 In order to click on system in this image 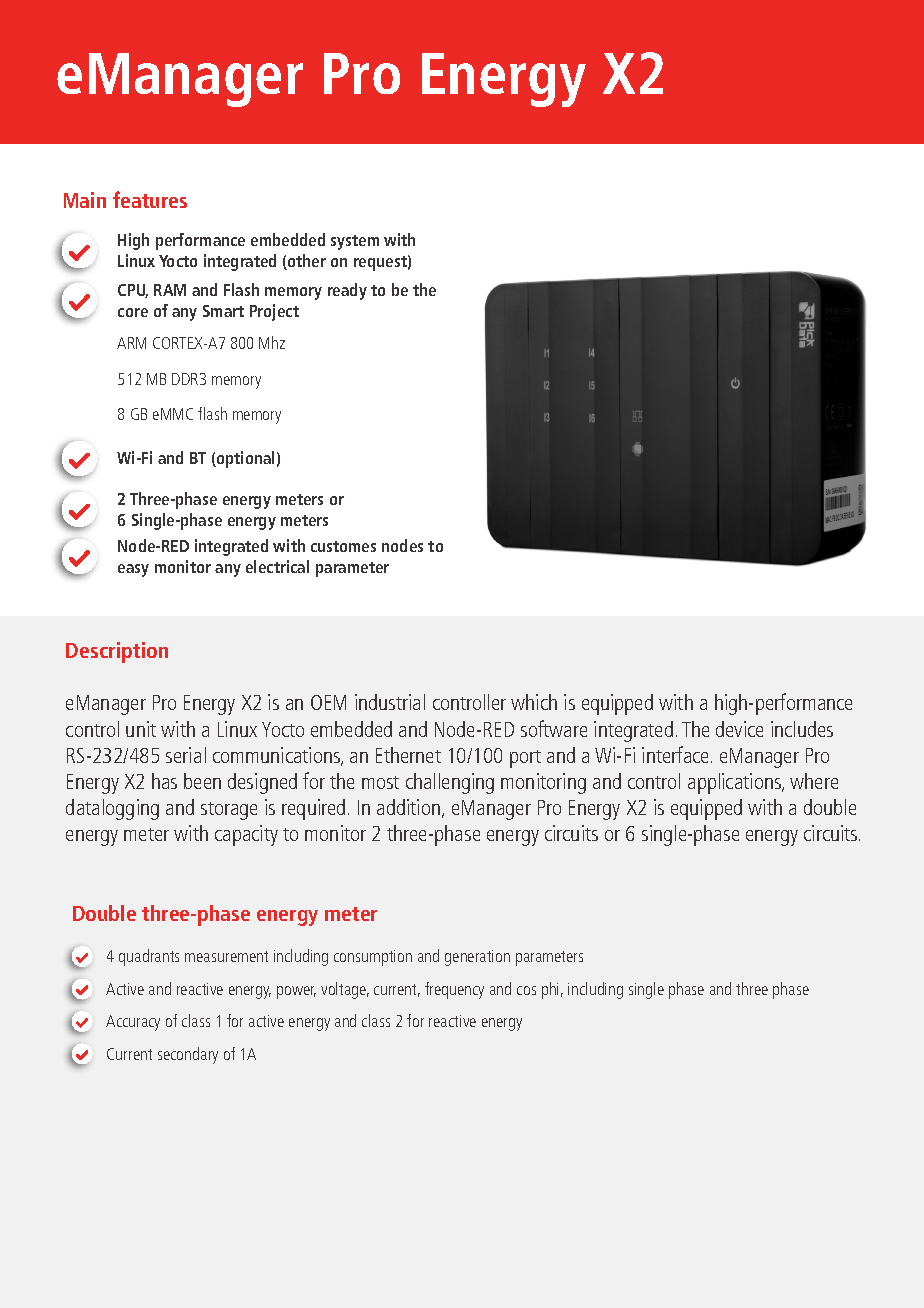, I will do `click(355, 242)`.
